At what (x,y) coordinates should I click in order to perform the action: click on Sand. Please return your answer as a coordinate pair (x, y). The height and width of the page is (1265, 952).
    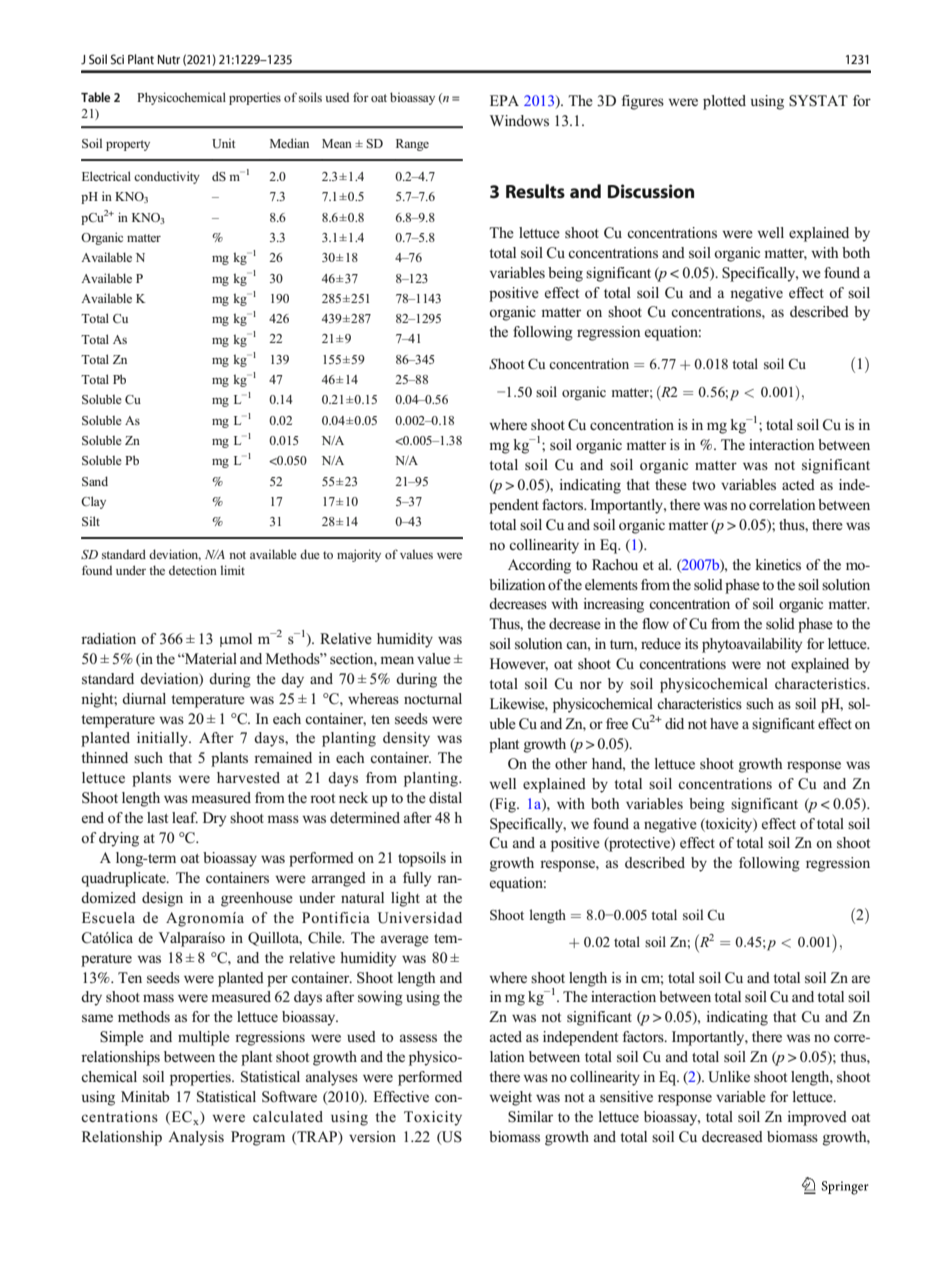
    Looking at the image, I should click on (95, 481).
